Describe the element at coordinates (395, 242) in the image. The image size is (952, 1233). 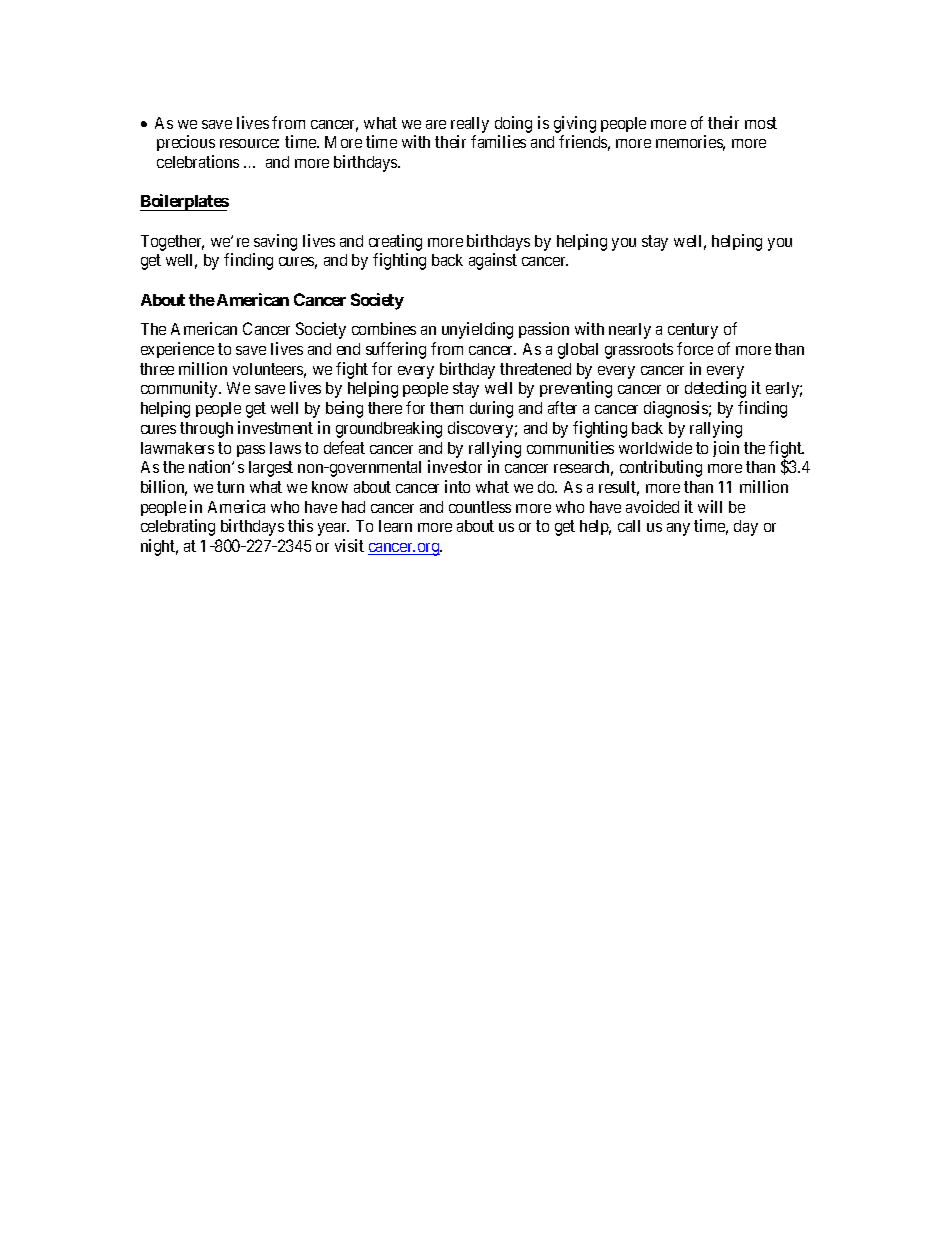
I see `creating` at that location.
